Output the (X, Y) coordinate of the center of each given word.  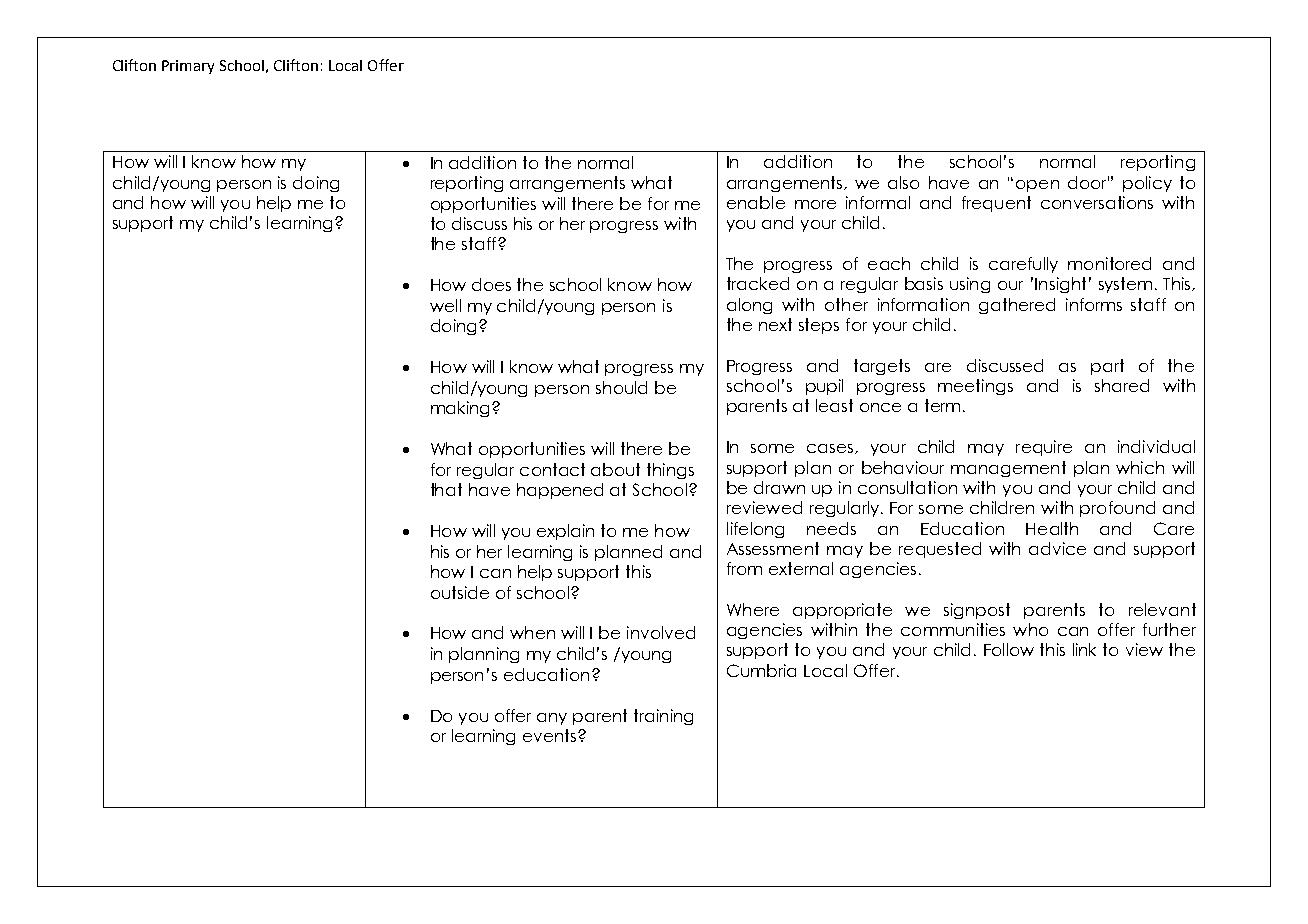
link (1084, 649)
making (462, 409)
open (1037, 186)
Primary (188, 67)
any (552, 719)
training (663, 717)
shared (1122, 385)
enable (756, 202)
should (621, 387)
